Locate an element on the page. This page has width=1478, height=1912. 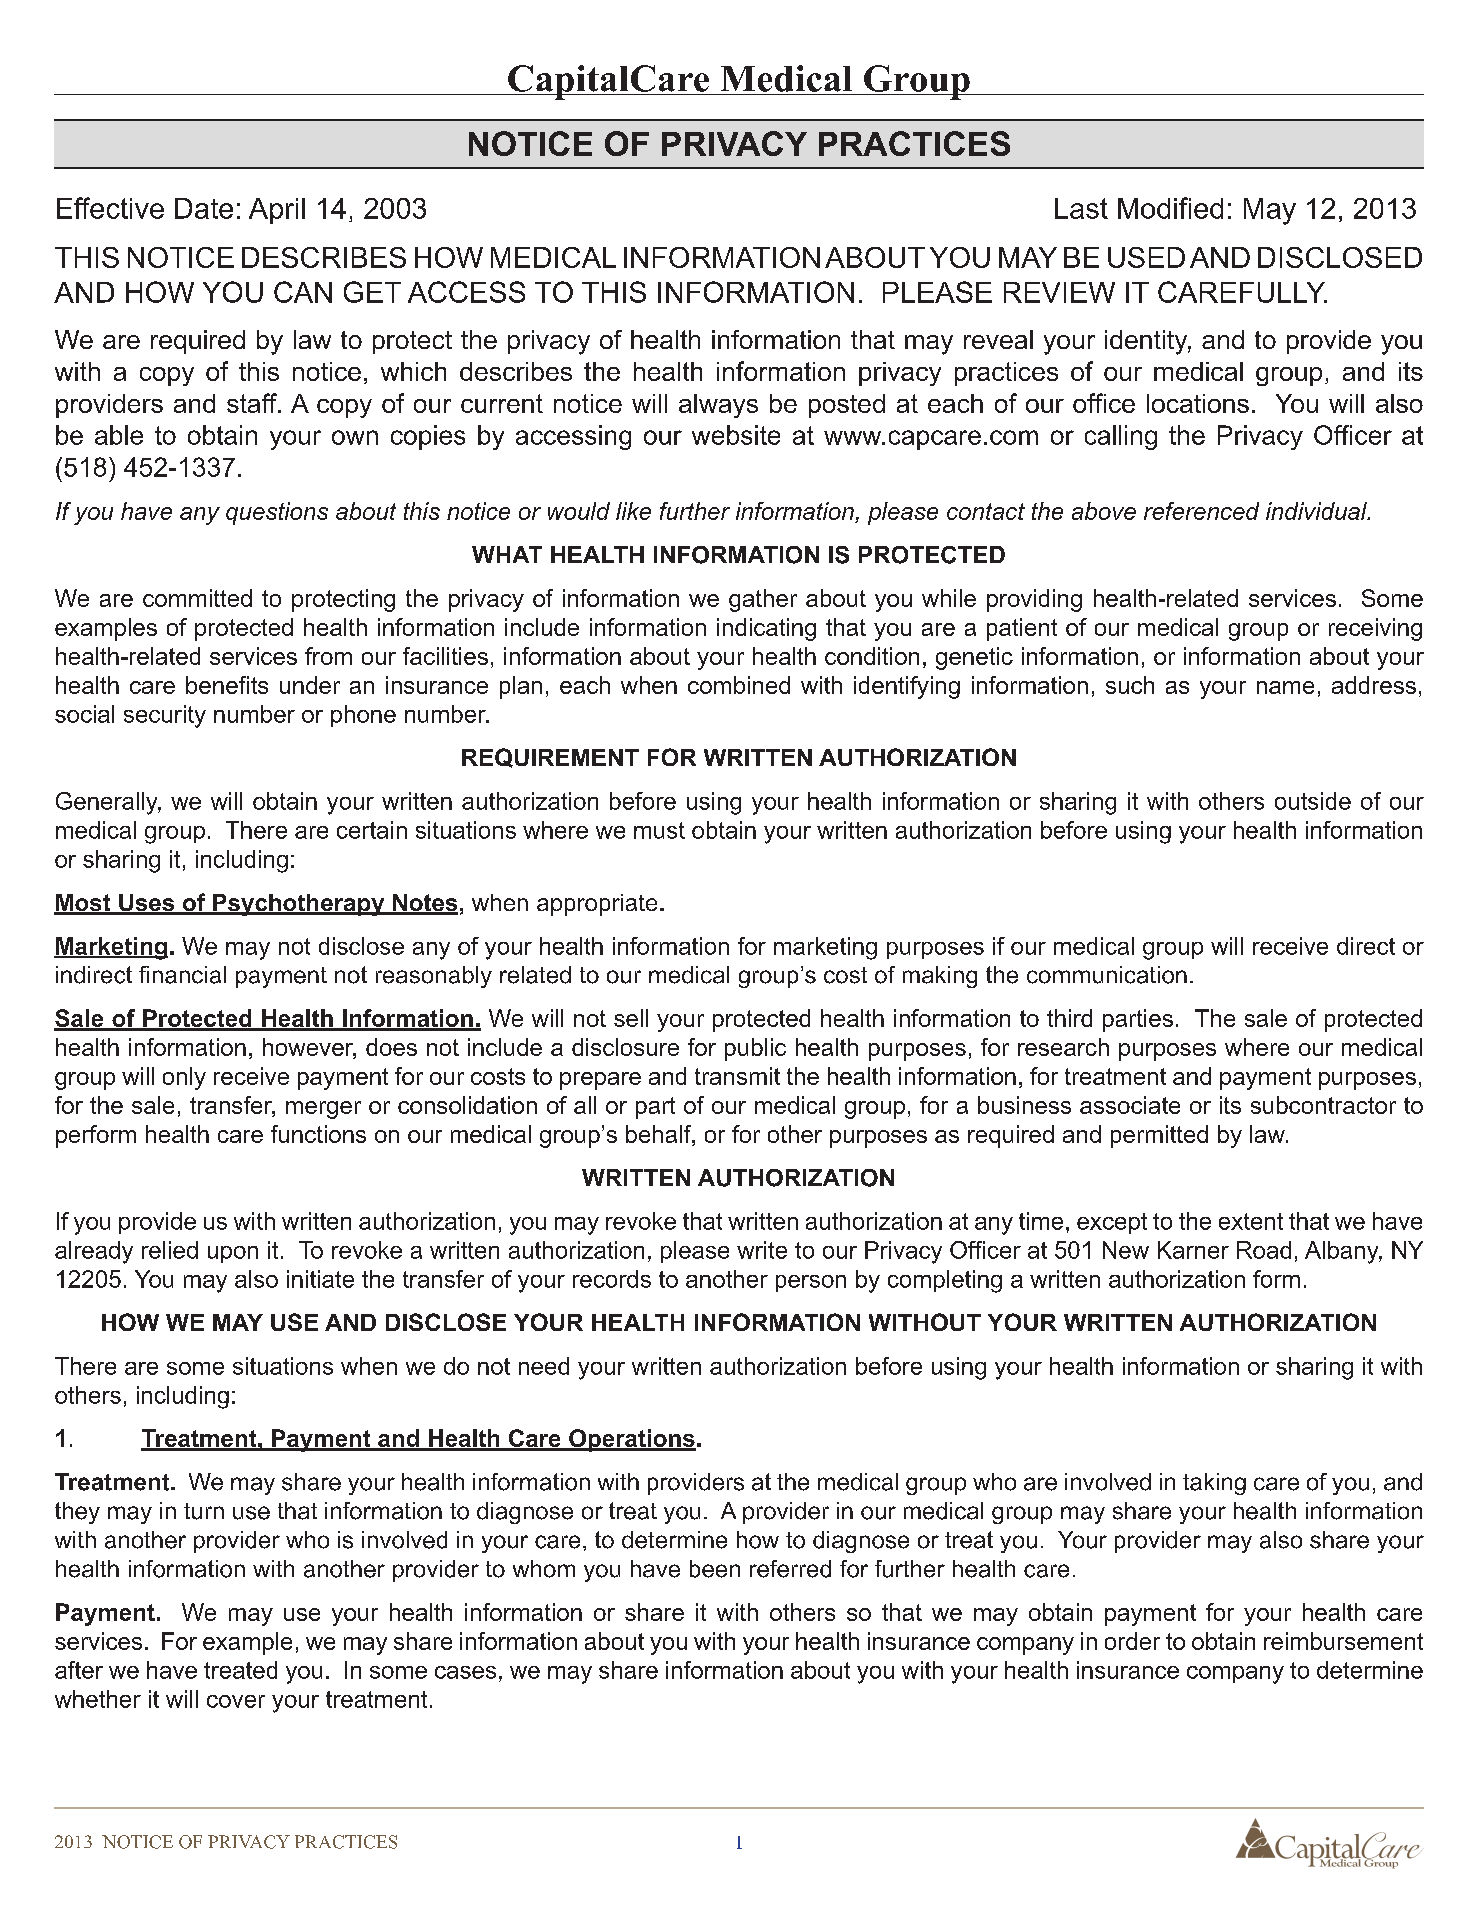
communication is located at coordinates (1107, 975).
